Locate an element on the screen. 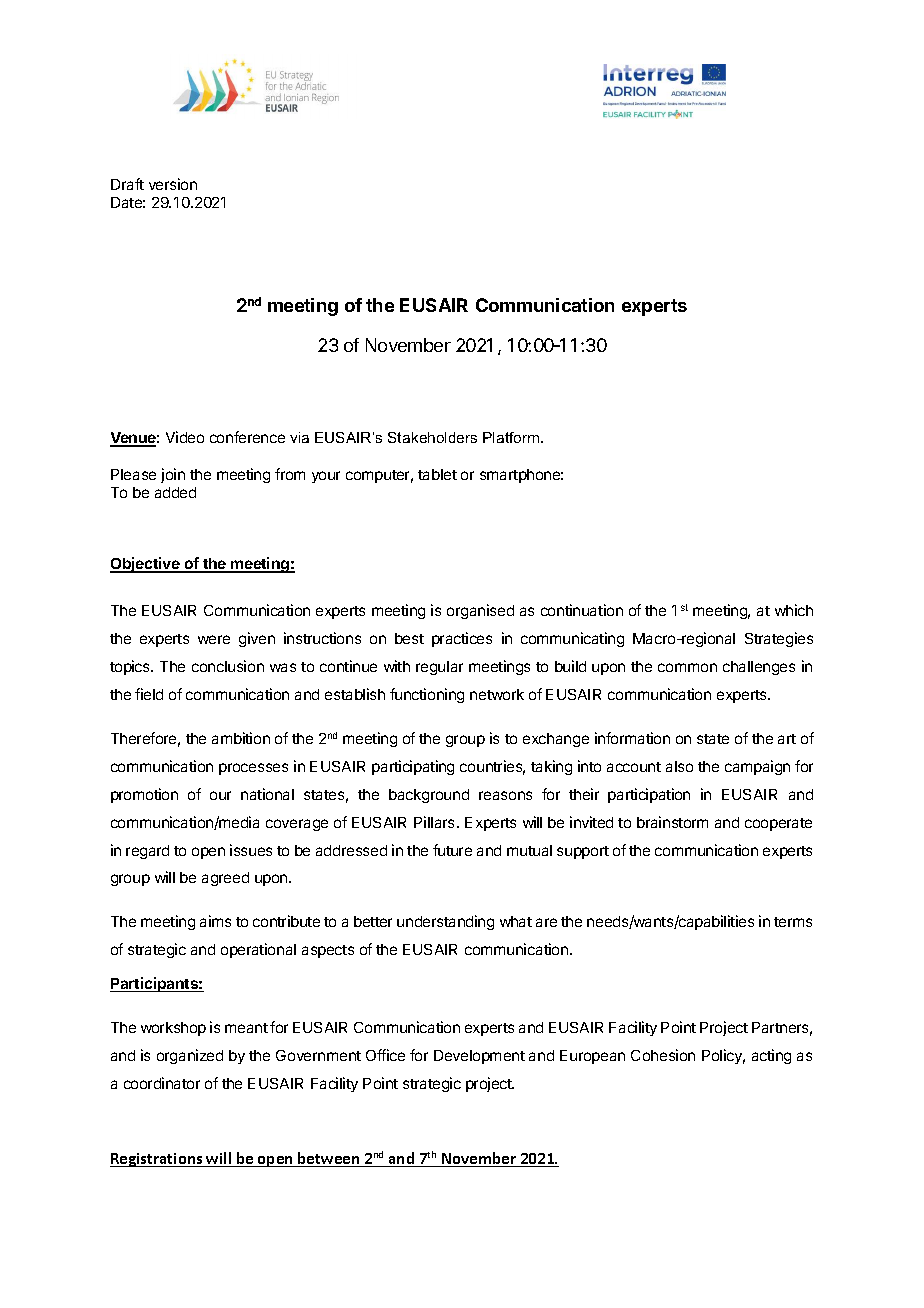 This screenshot has height=1308, width=924. version is located at coordinates (173, 184).
